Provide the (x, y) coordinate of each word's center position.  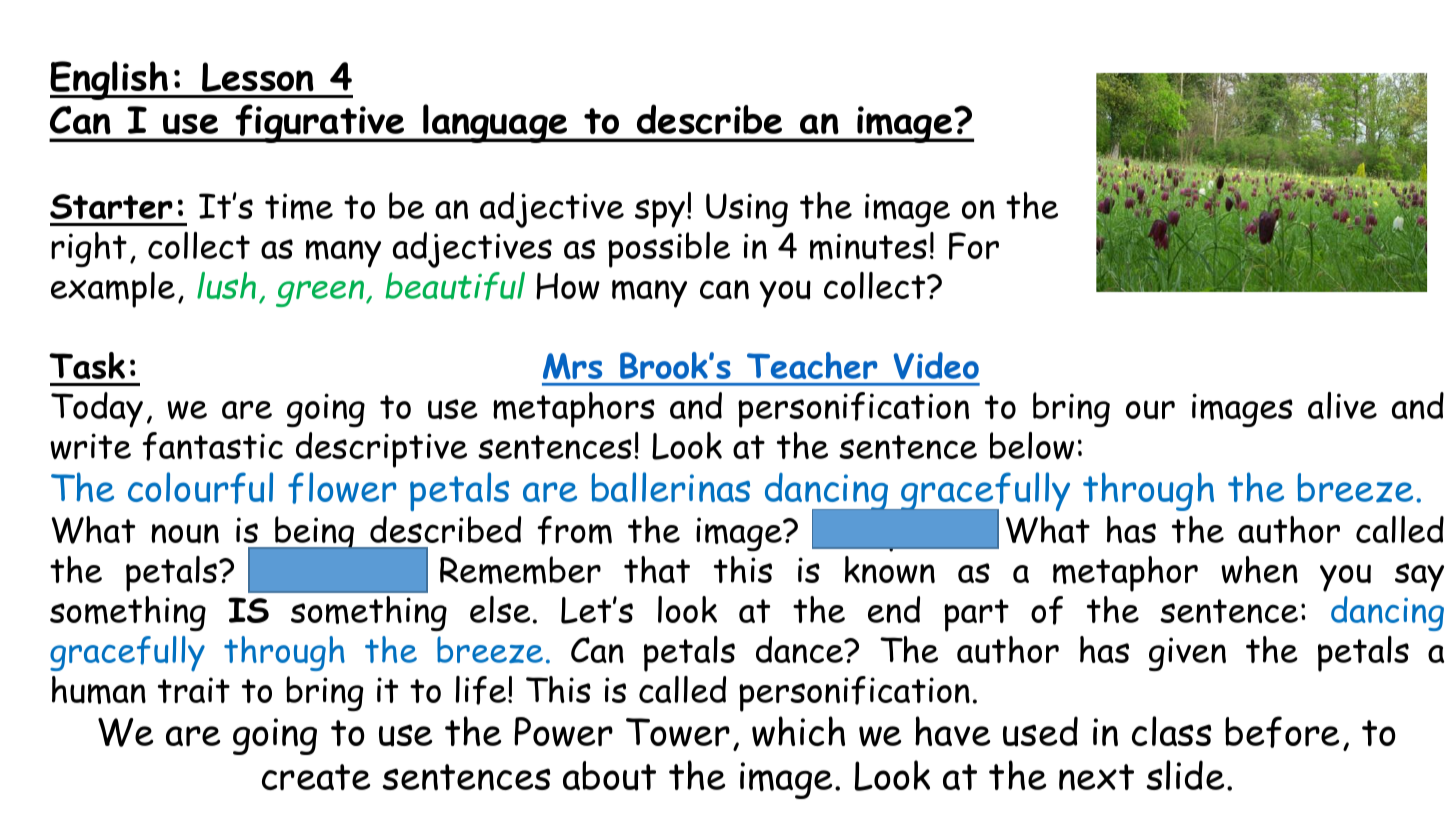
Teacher (812, 365)
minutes (868, 246)
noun (185, 534)
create (316, 777)
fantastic (212, 446)
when (1259, 570)
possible (669, 250)
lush (226, 285)
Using (747, 210)
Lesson (258, 77)
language (495, 123)
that (657, 569)
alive (1342, 405)
